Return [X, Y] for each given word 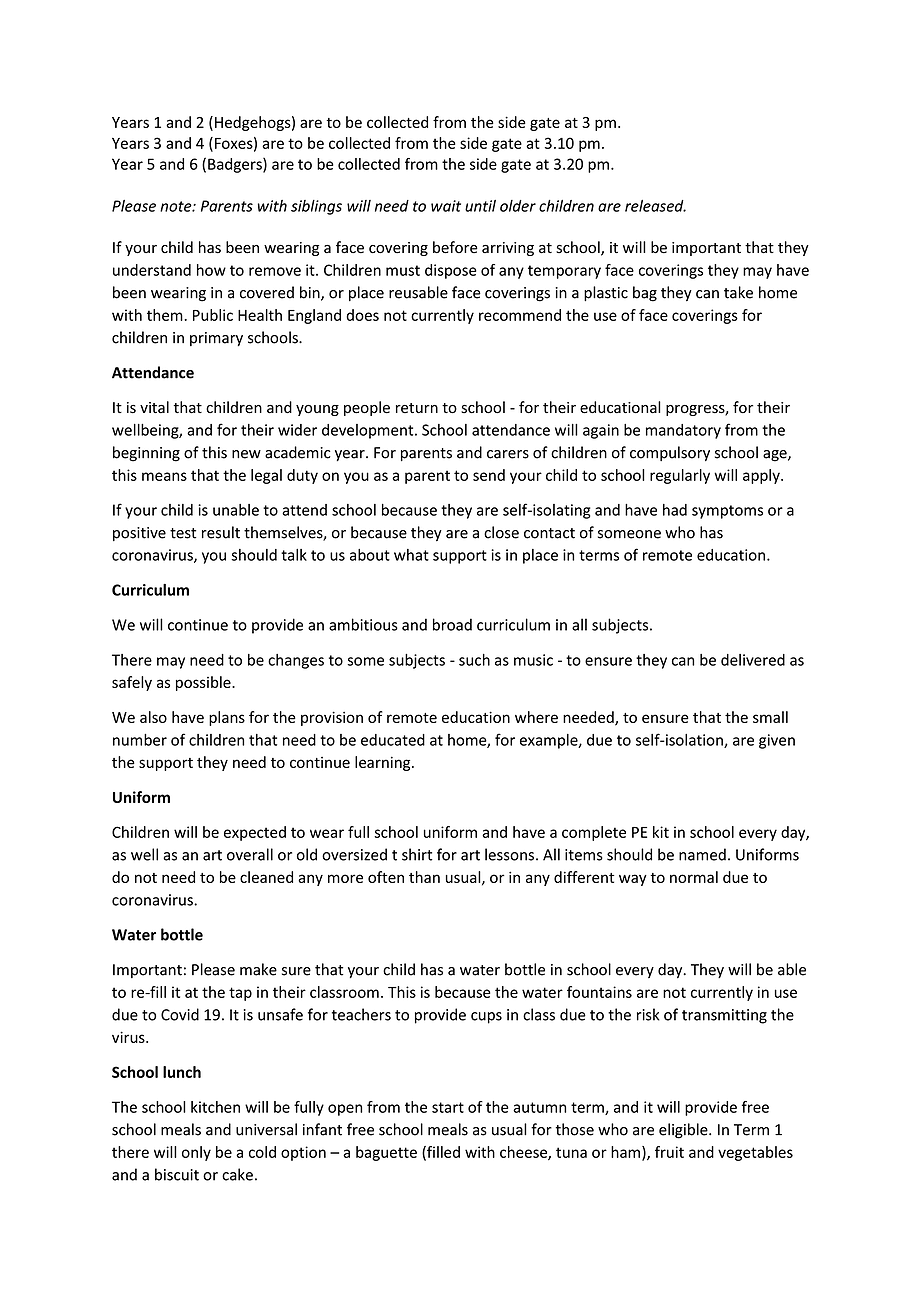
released [655, 206]
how [211, 270]
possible [204, 683]
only [196, 1153]
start [448, 1107]
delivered [753, 660]
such [474, 660]
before [455, 247]
